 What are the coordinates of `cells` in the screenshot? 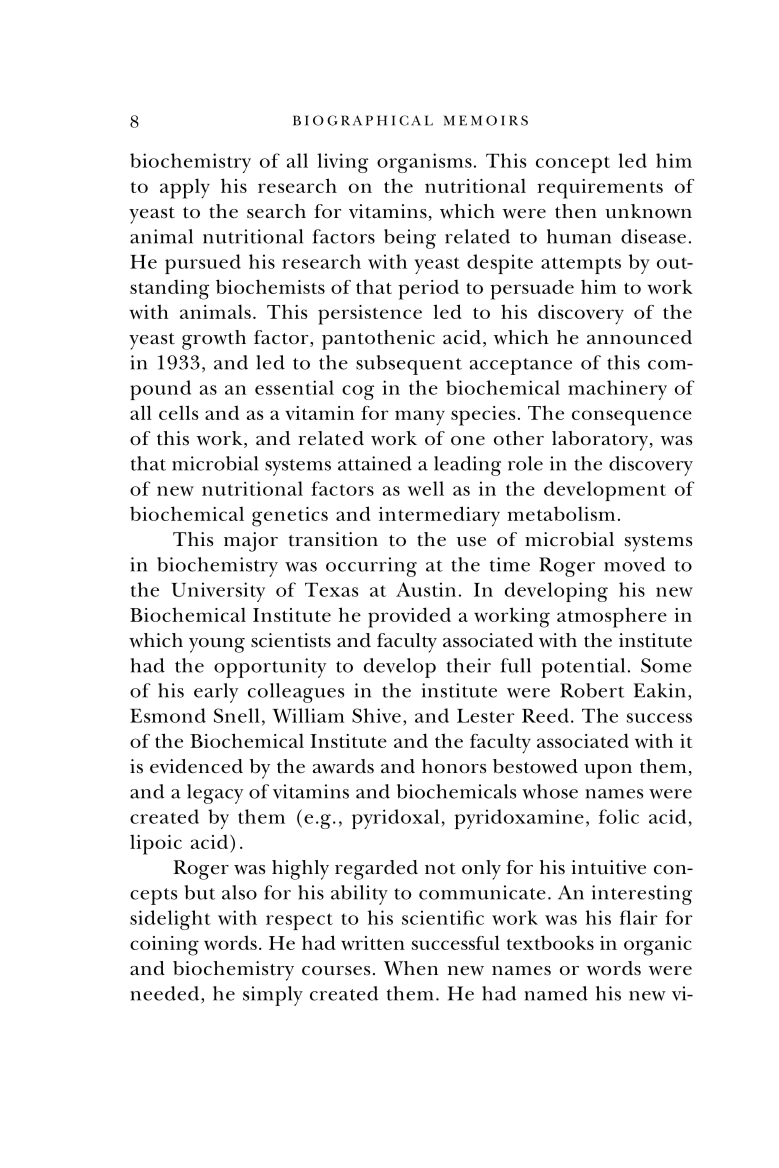 It's located at (178, 412).
